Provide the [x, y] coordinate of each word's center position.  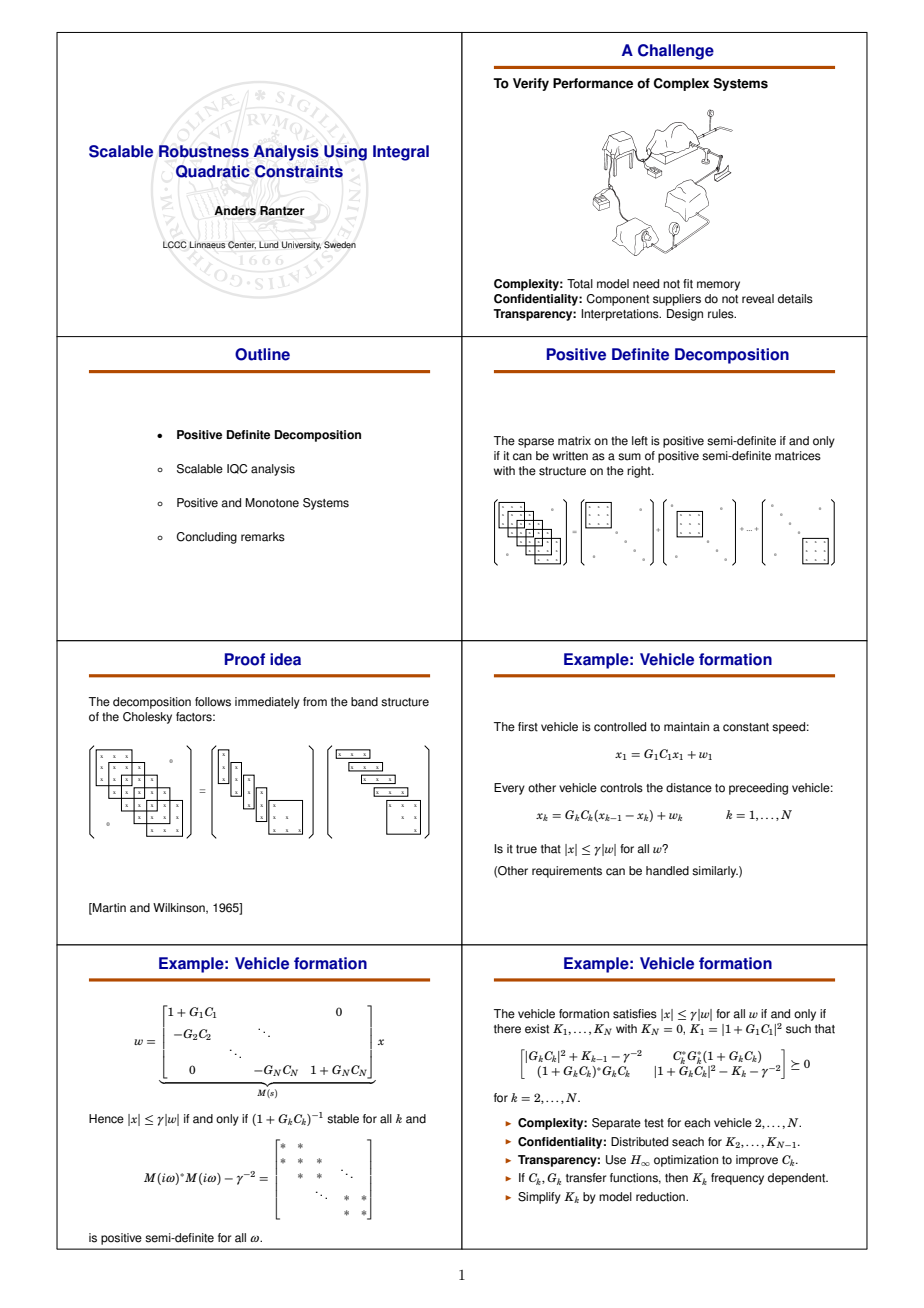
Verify [531, 84]
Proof [245, 659]
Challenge [676, 52]
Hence [106, 1119]
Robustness [204, 151]
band [364, 702]
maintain [686, 727]
